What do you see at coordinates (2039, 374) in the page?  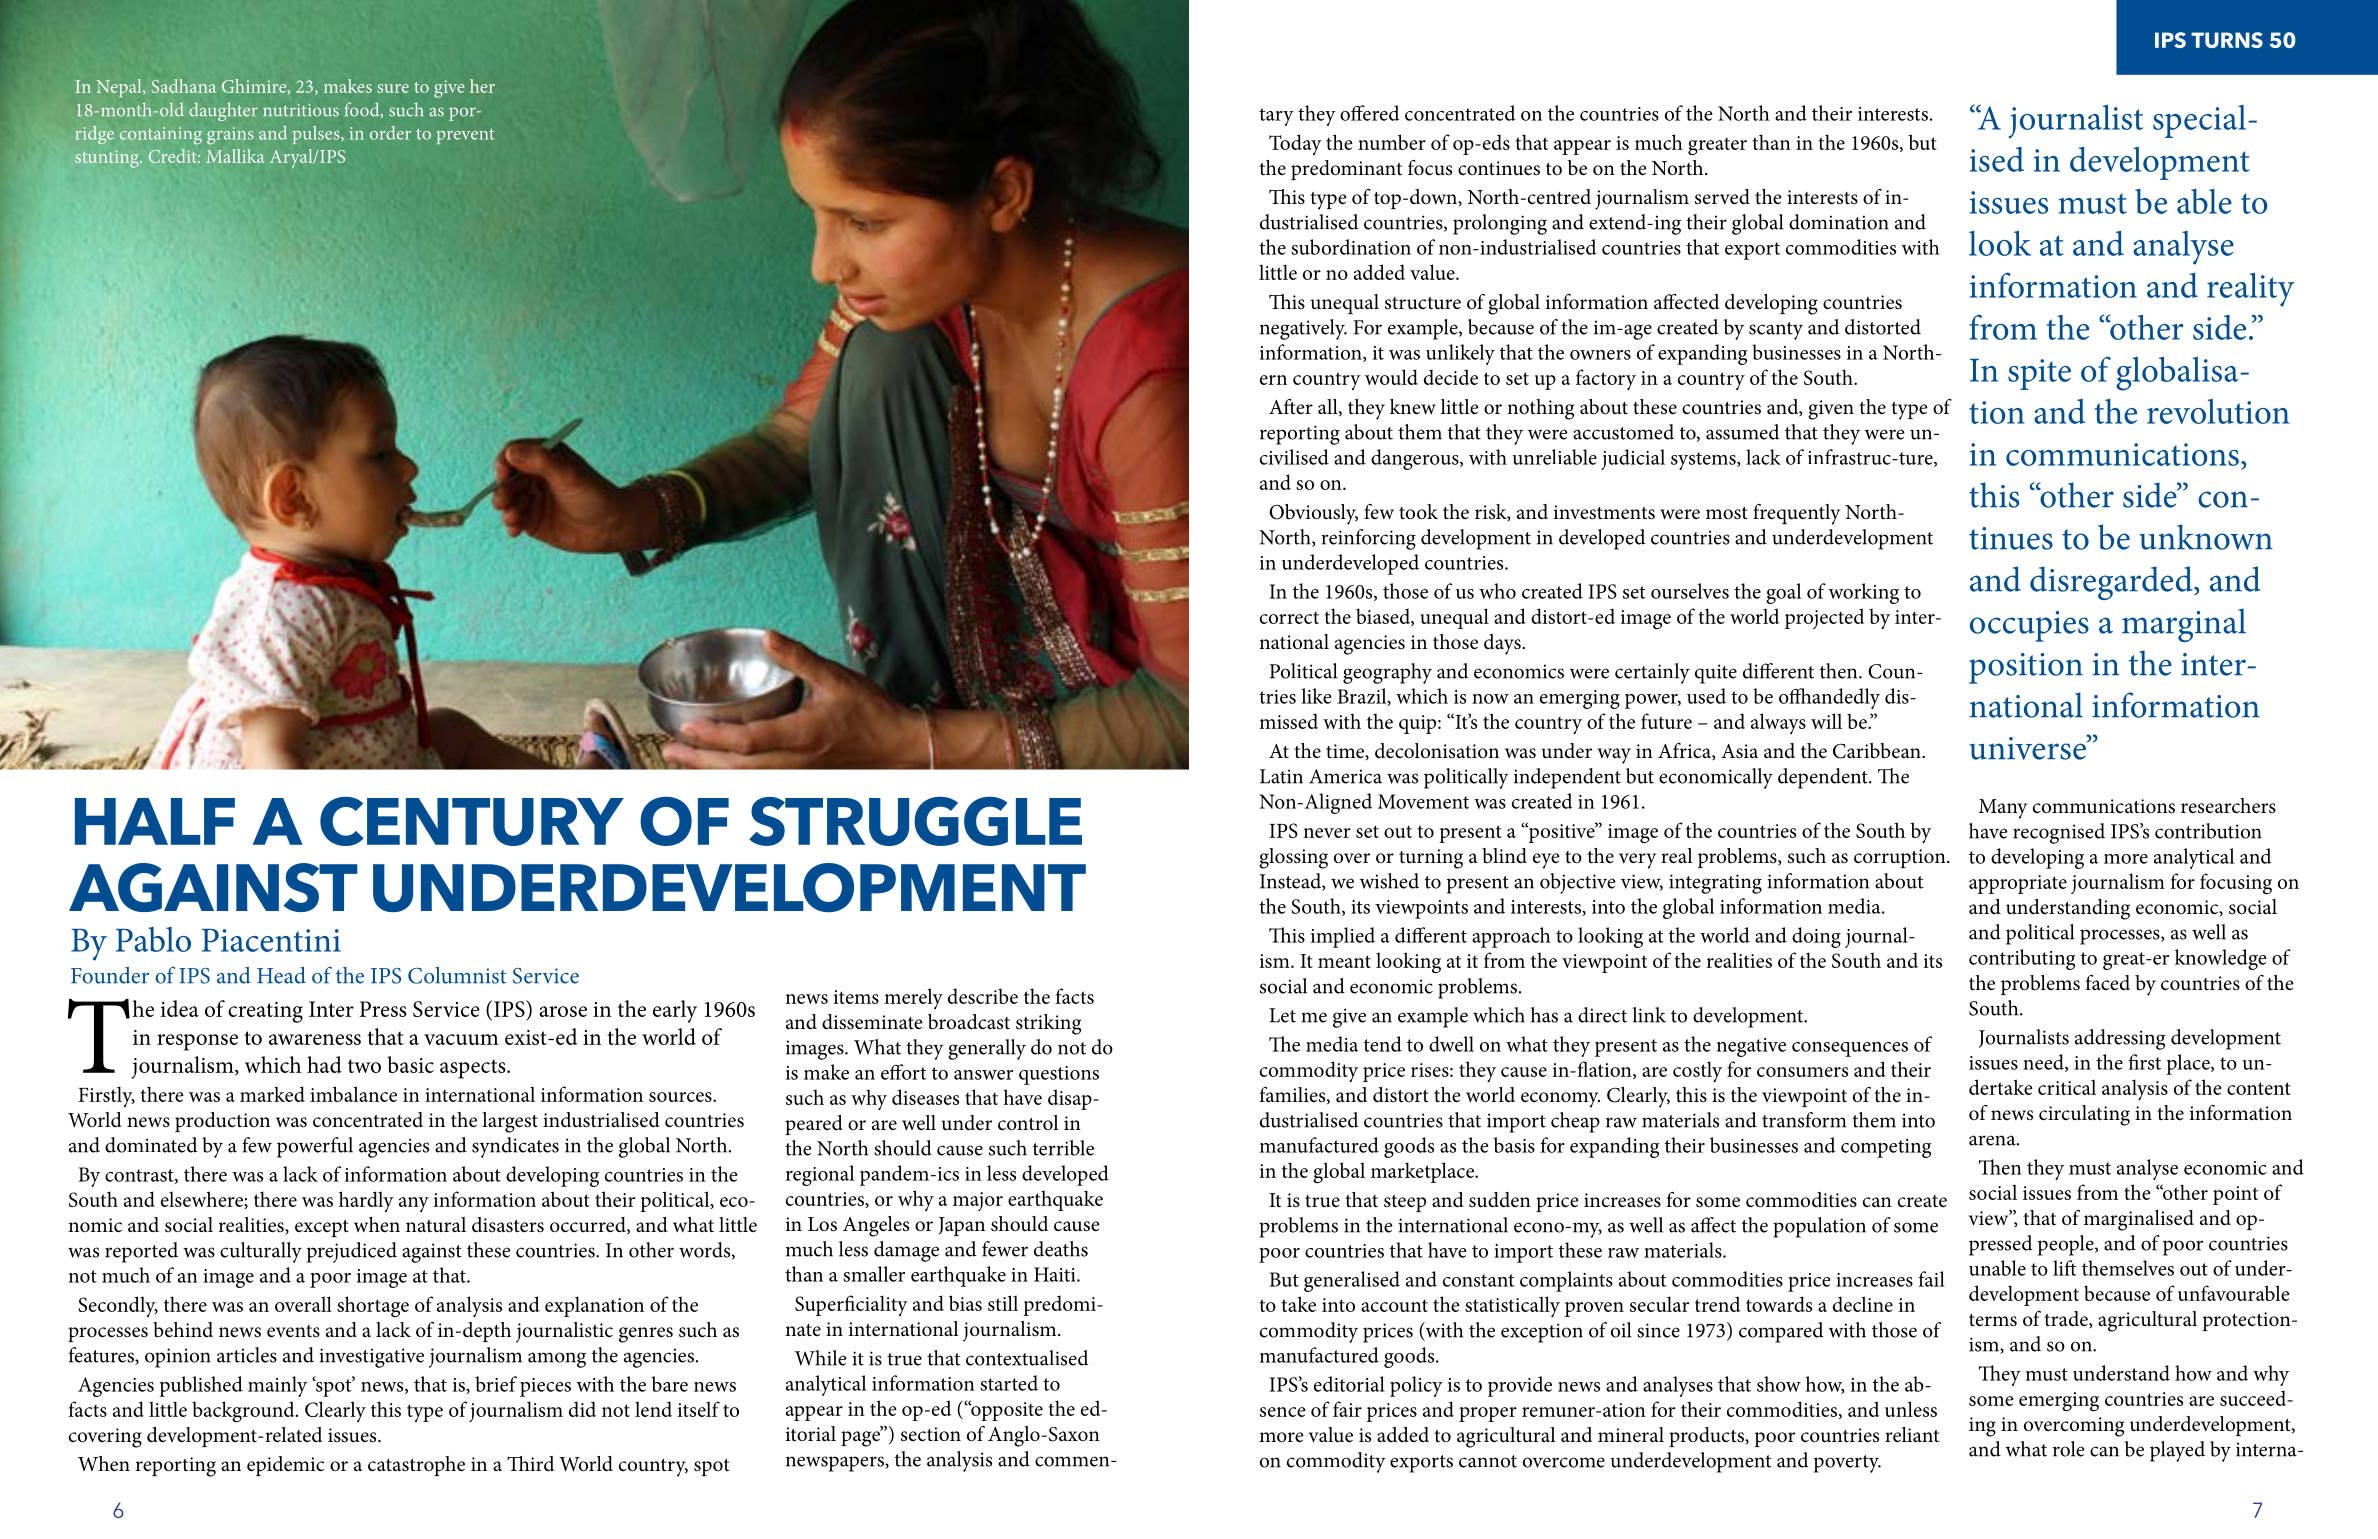 I see `spite` at bounding box center [2039, 374].
